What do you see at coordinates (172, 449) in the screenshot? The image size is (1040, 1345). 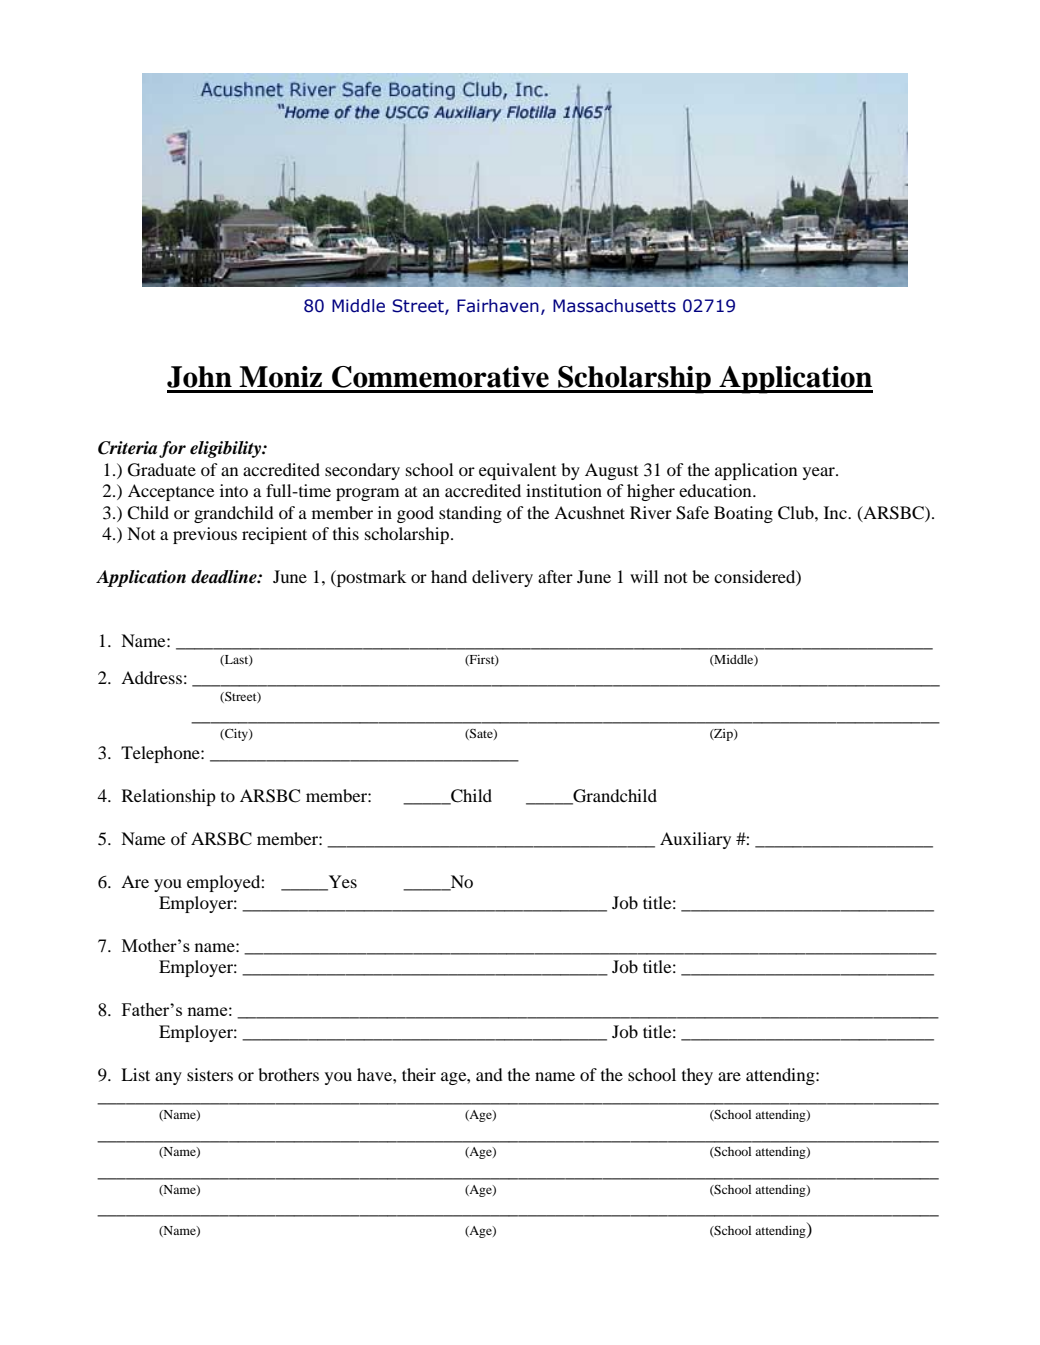 I see `for` at bounding box center [172, 449].
